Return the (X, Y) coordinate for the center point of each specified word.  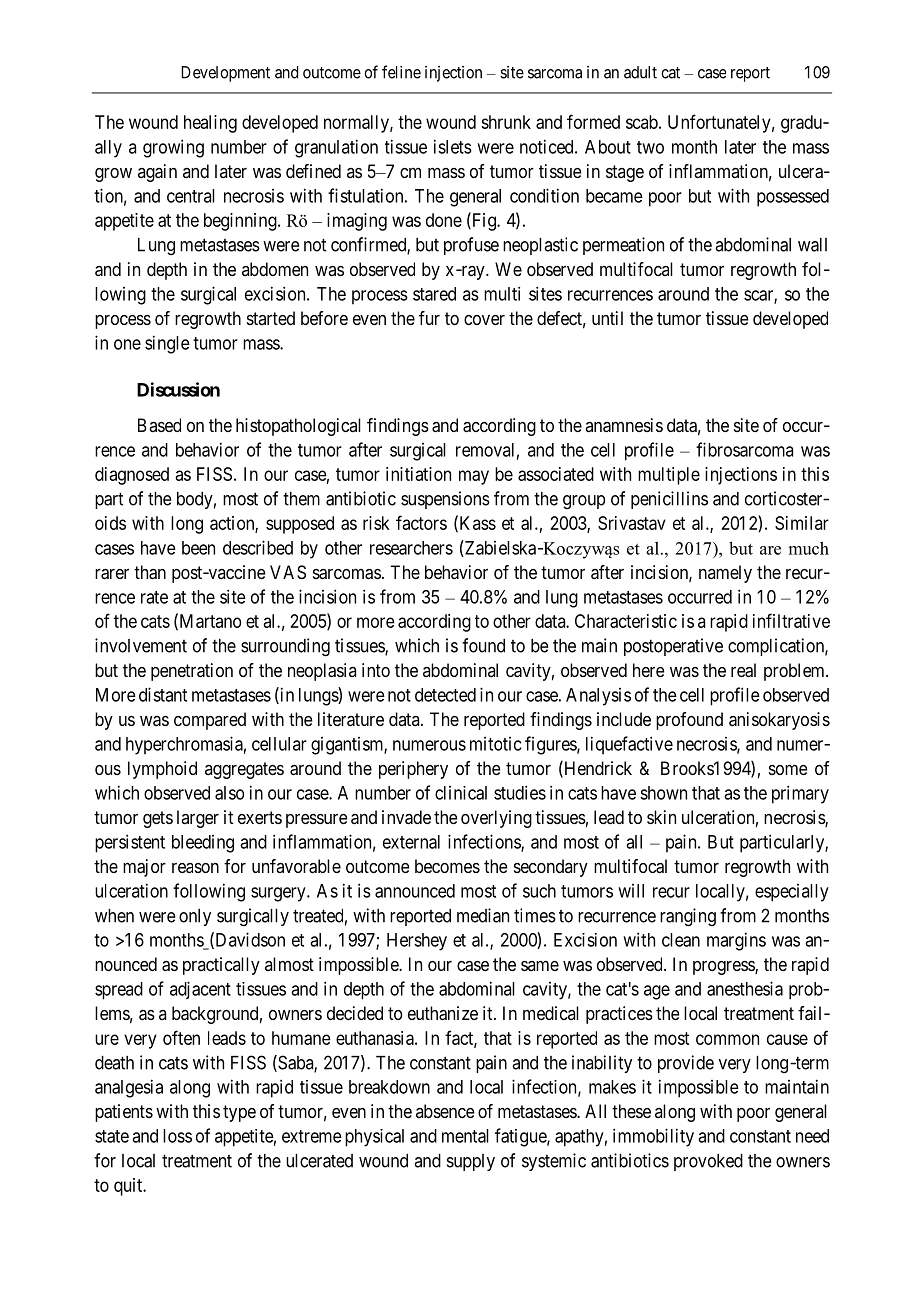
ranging (688, 917)
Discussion (178, 389)
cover (484, 320)
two (650, 147)
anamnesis (624, 425)
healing (210, 124)
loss (177, 1136)
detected (445, 695)
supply (471, 1162)
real (743, 670)
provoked (708, 1162)
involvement (141, 645)
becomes (447, 866)
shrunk (506, 122)
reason (195, 868)
